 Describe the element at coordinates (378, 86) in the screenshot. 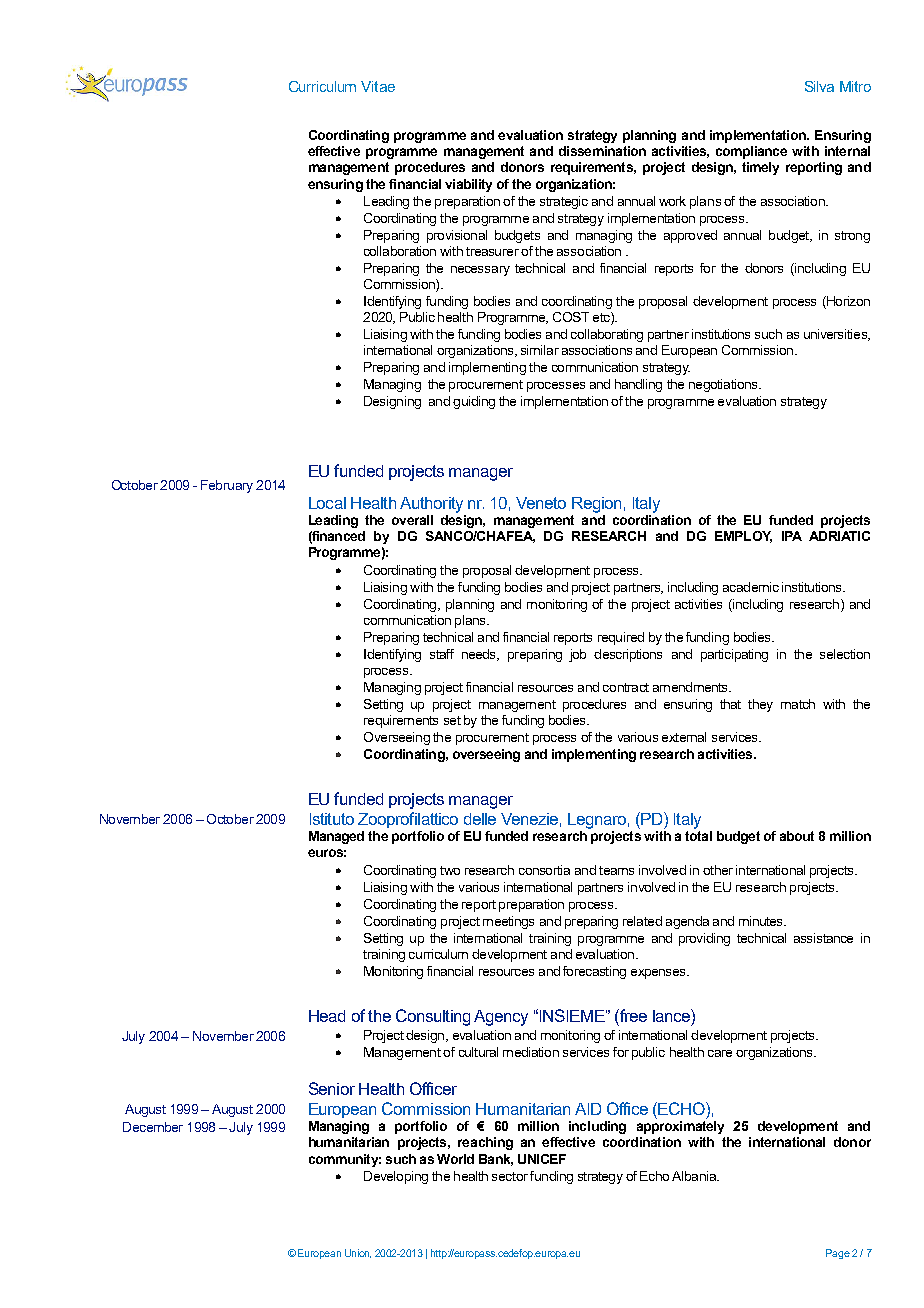

I see `Vitae` at that location.
